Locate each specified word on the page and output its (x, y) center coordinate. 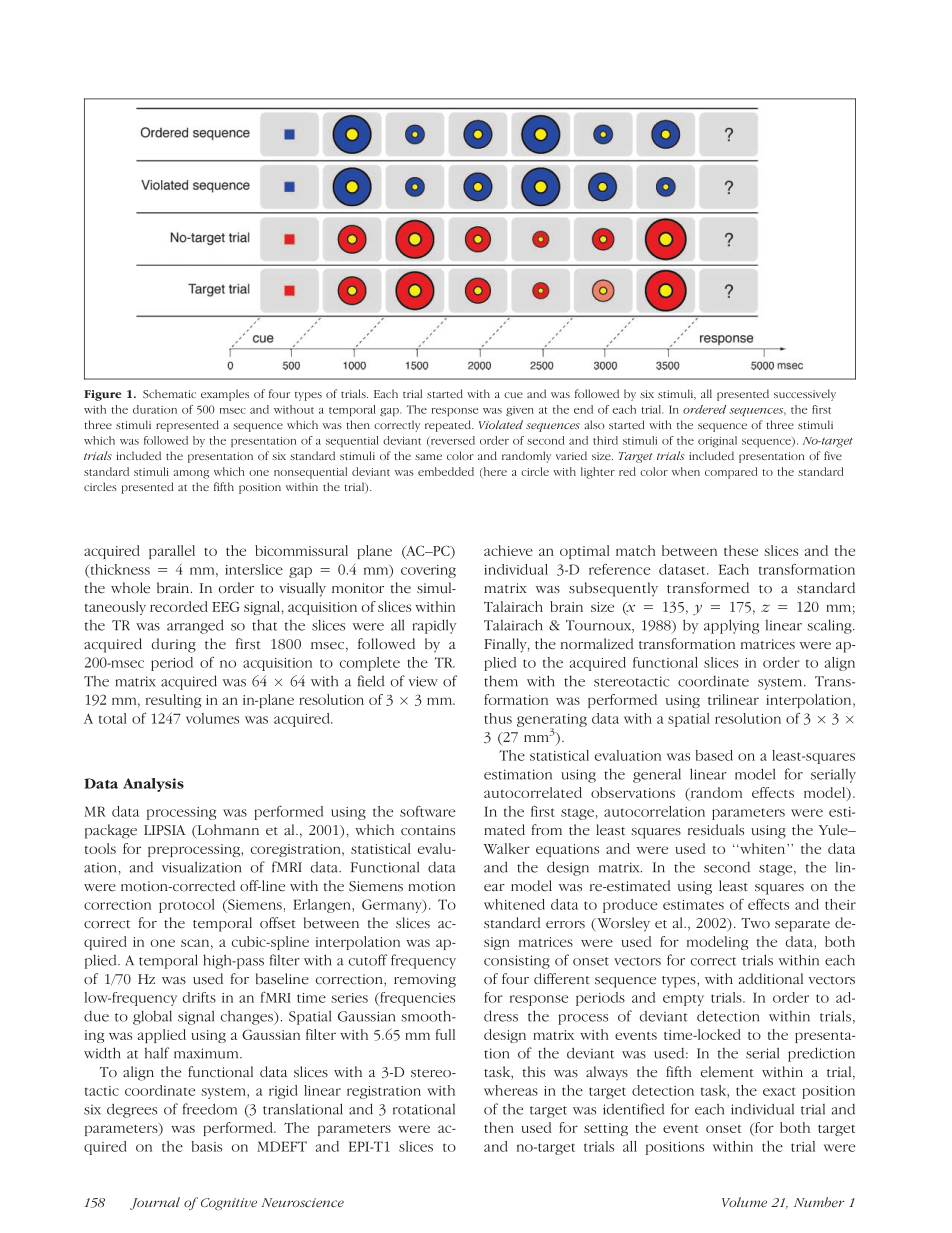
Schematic (169, 393)
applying (731, 626)
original (717, 441)
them (501, 681)
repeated (449, 426)
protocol (187, 906)
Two (755, 923)
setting (606, 1129)
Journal (155, 1203)
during (174, 645)
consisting (517, 962)
